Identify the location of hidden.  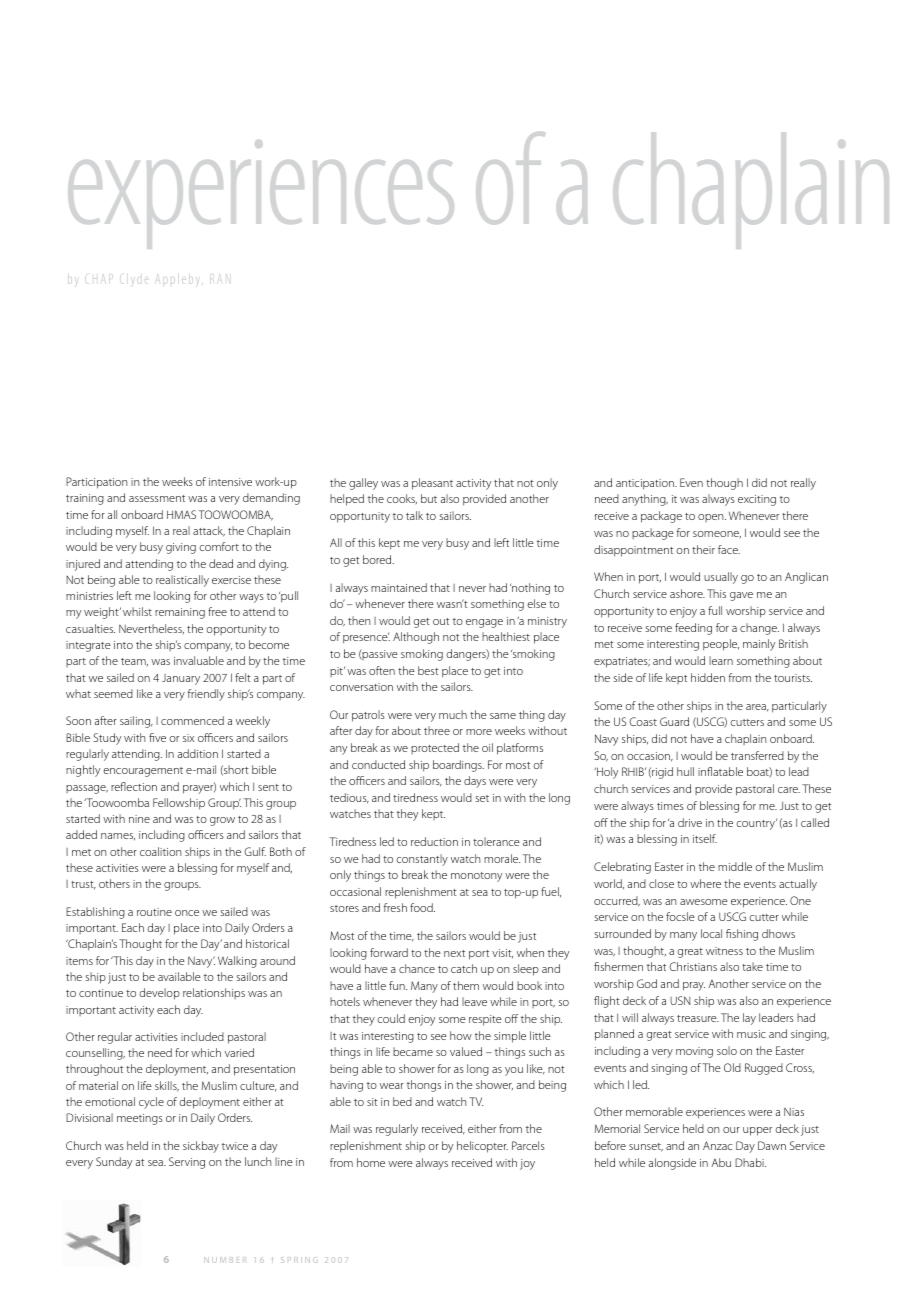
(708, 677).
